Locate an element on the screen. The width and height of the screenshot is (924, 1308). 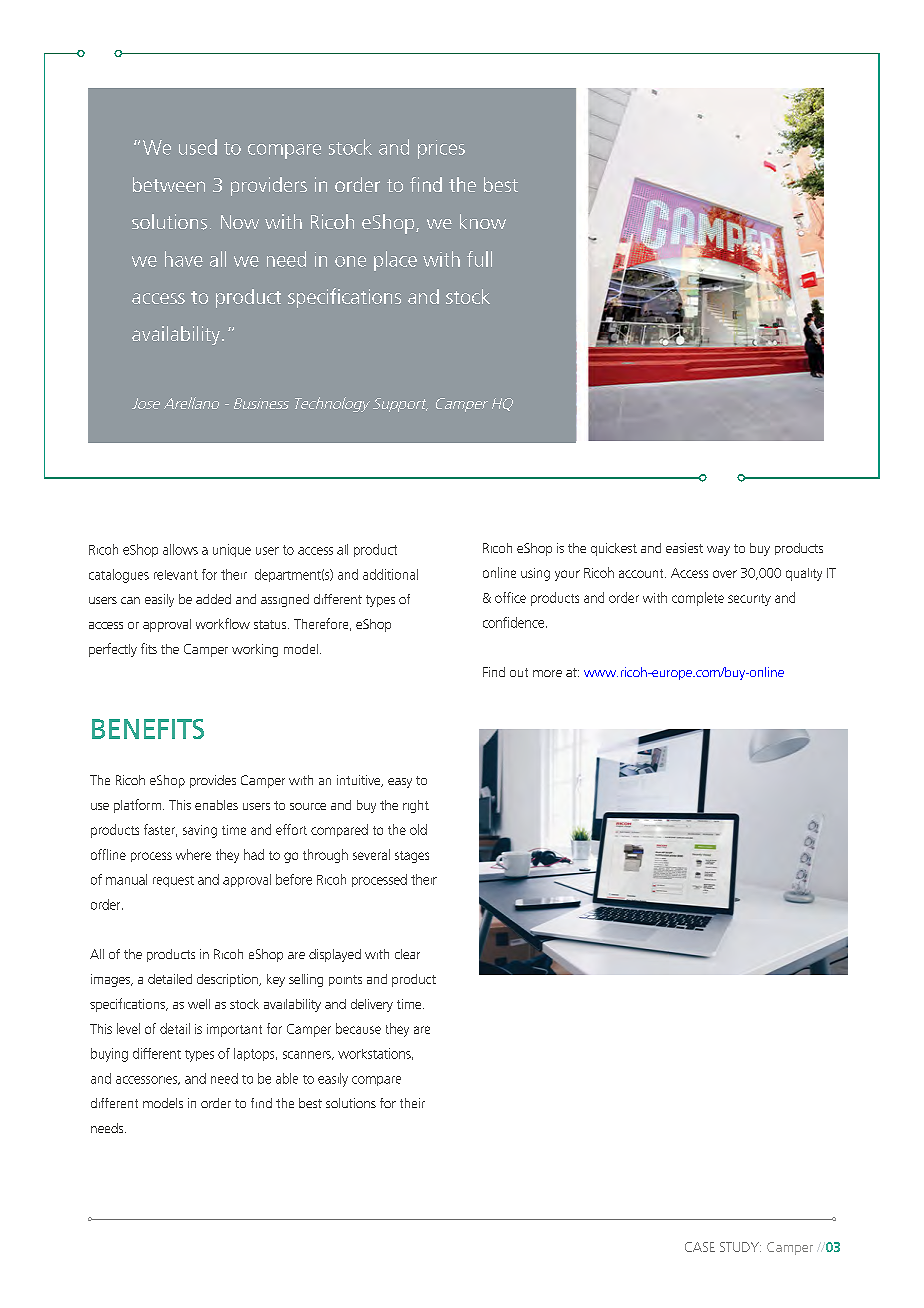
prices is located at coordinates (441, 149).
